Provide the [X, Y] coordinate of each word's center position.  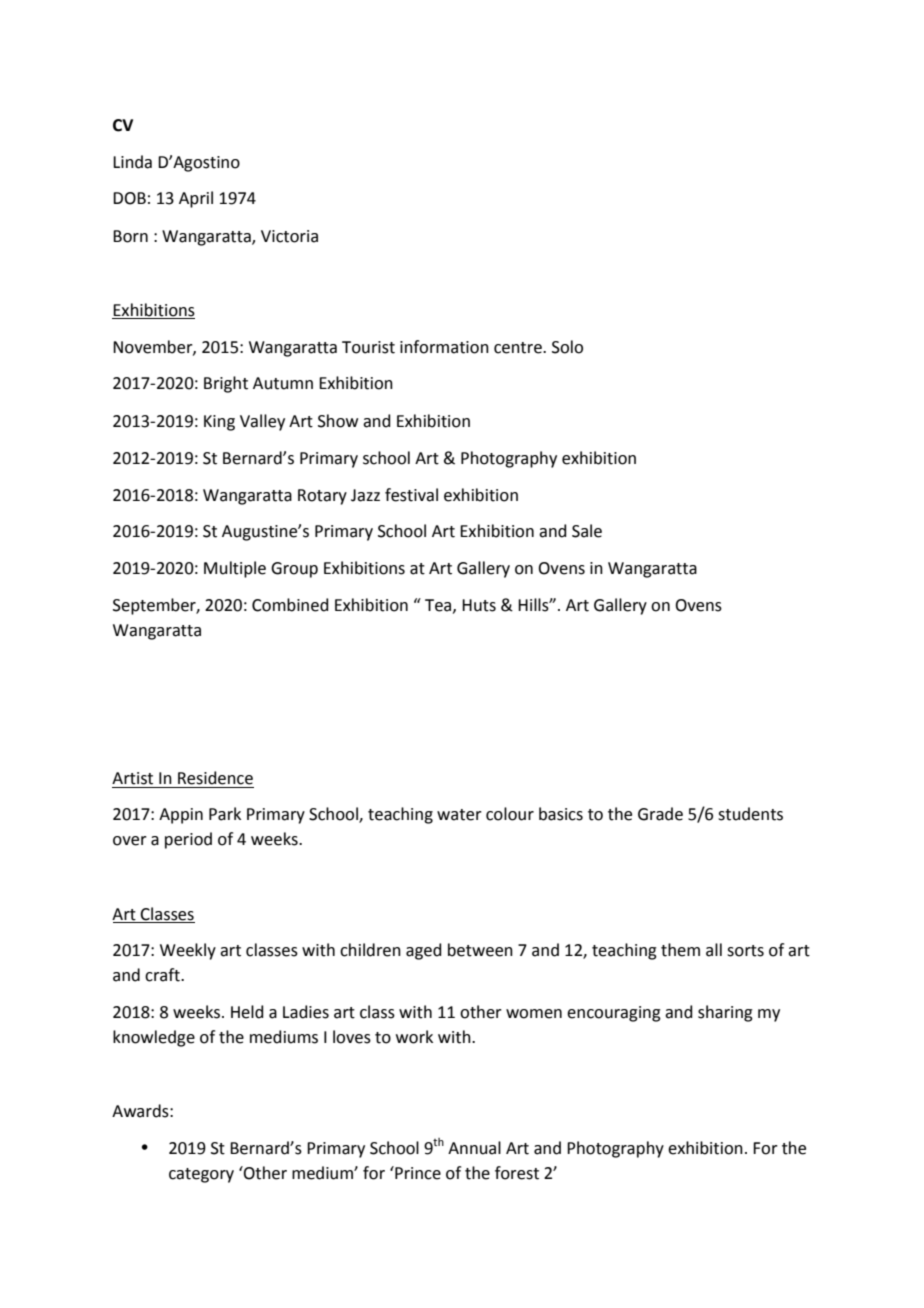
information [444, 347]
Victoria [289, 236]
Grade [660, 814]
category [201, 1175]
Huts [479, 605]
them [680, 950]
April [196, 199]
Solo [567, 347]
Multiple [235, 569]
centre [519, 348]
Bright [226, 384]
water [459, 815]
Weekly [188, 951]
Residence [215, 778]
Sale [587, 531]
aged [424, 951]
